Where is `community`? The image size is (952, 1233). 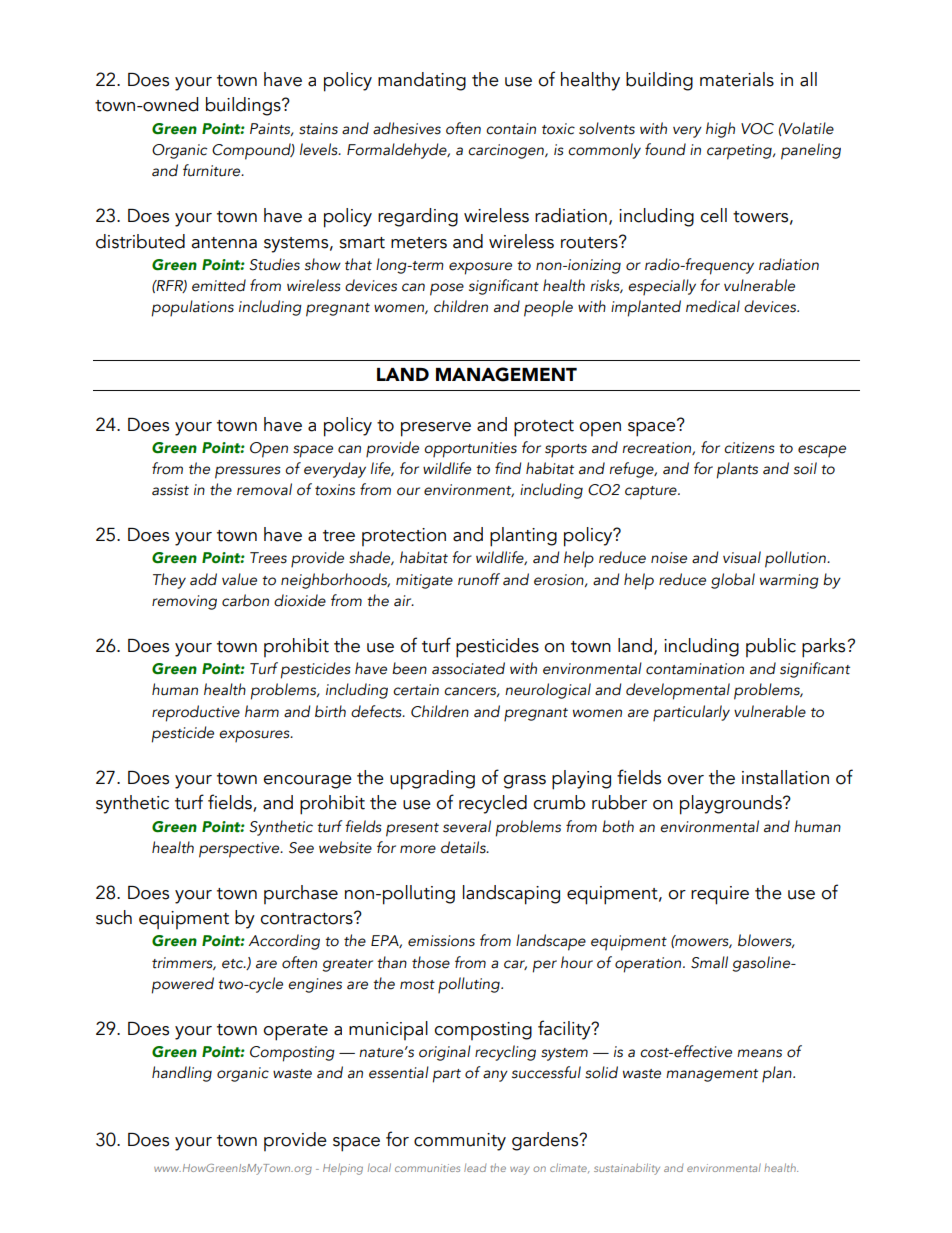
community is located at coordinates (460, 1142).
